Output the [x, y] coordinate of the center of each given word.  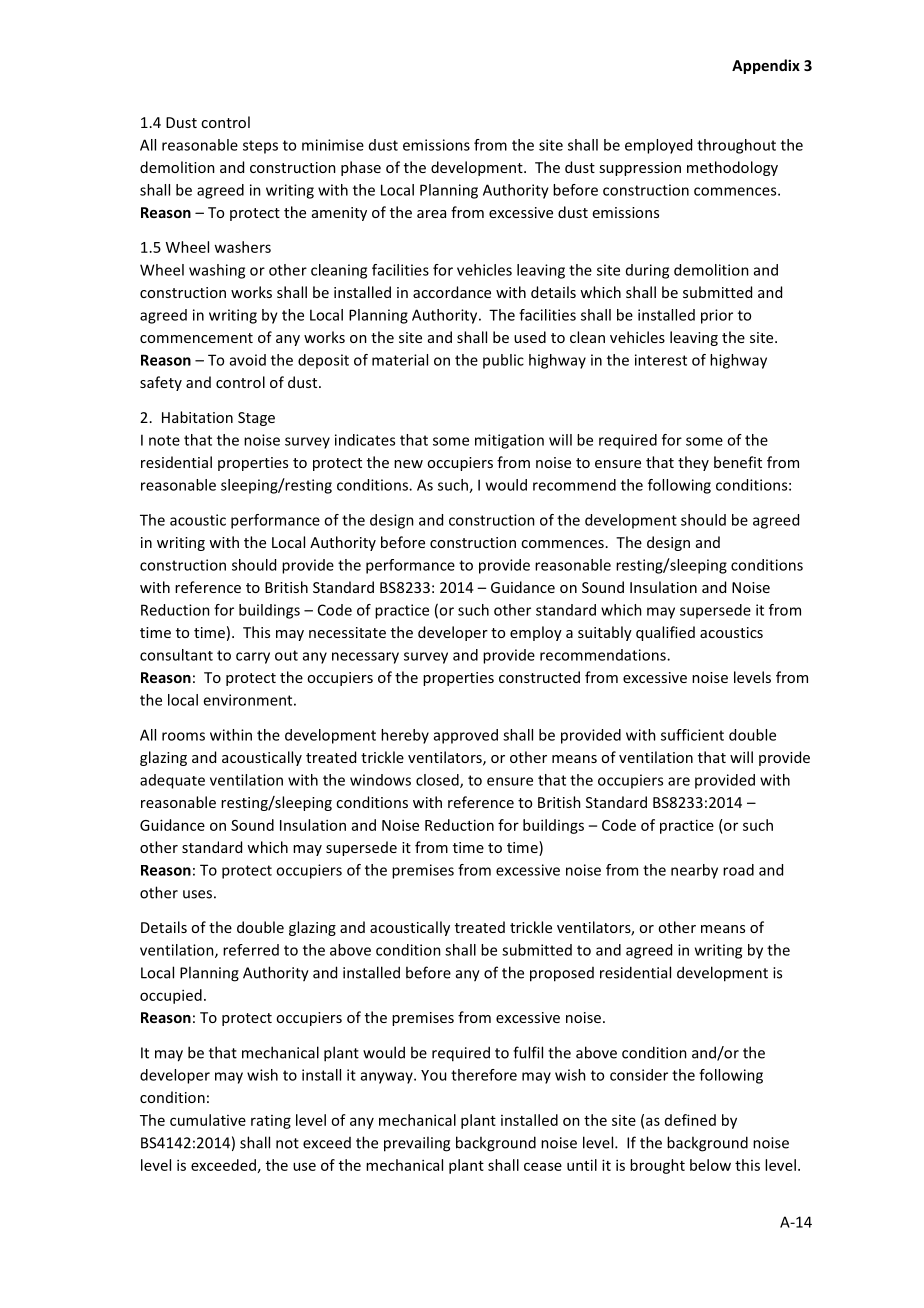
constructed [539, 677]
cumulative [208, 1120]
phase [361, 168]
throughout [736, 146]
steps [260, 147]
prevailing [417, 1144]
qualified [665, 633]
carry [253, 658]
